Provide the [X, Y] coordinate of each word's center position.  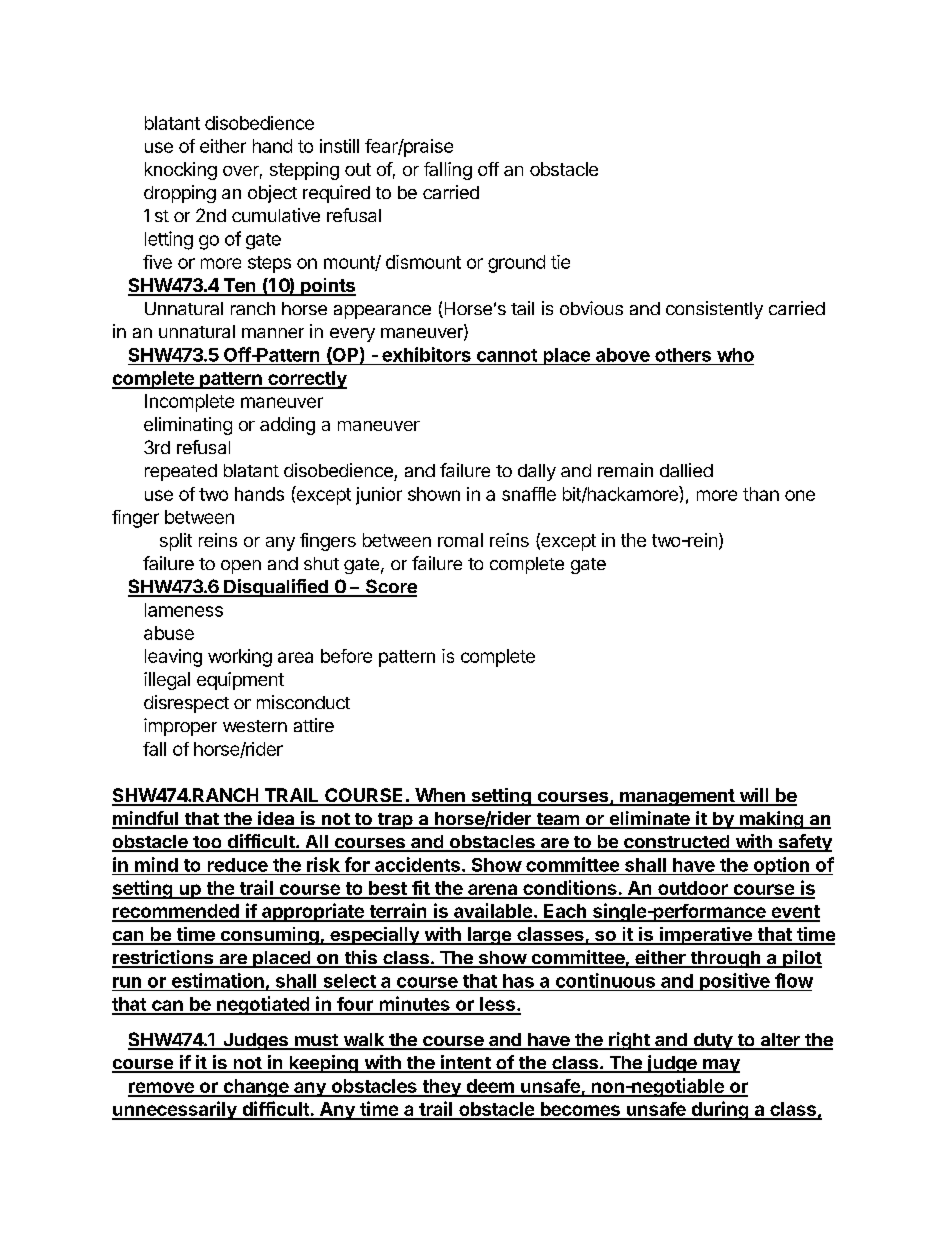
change [255, 1088]
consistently [714, 310]
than [761, 494]
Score [390, 587]
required [336, 194]
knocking [181, 171]
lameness [184, 610]
